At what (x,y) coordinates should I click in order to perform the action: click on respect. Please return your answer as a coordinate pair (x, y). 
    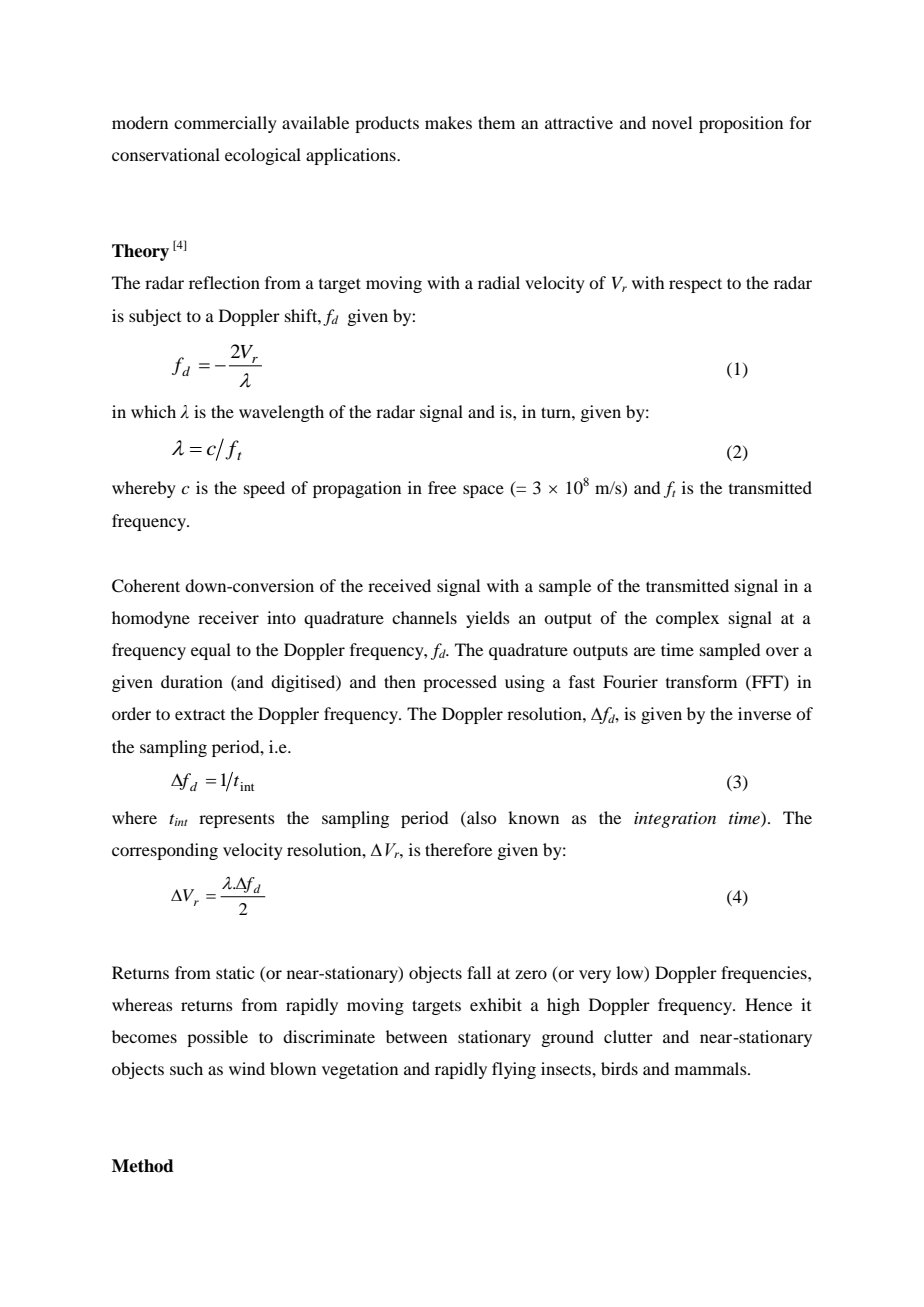
    Looking at the image, I should click on (695, 285).
